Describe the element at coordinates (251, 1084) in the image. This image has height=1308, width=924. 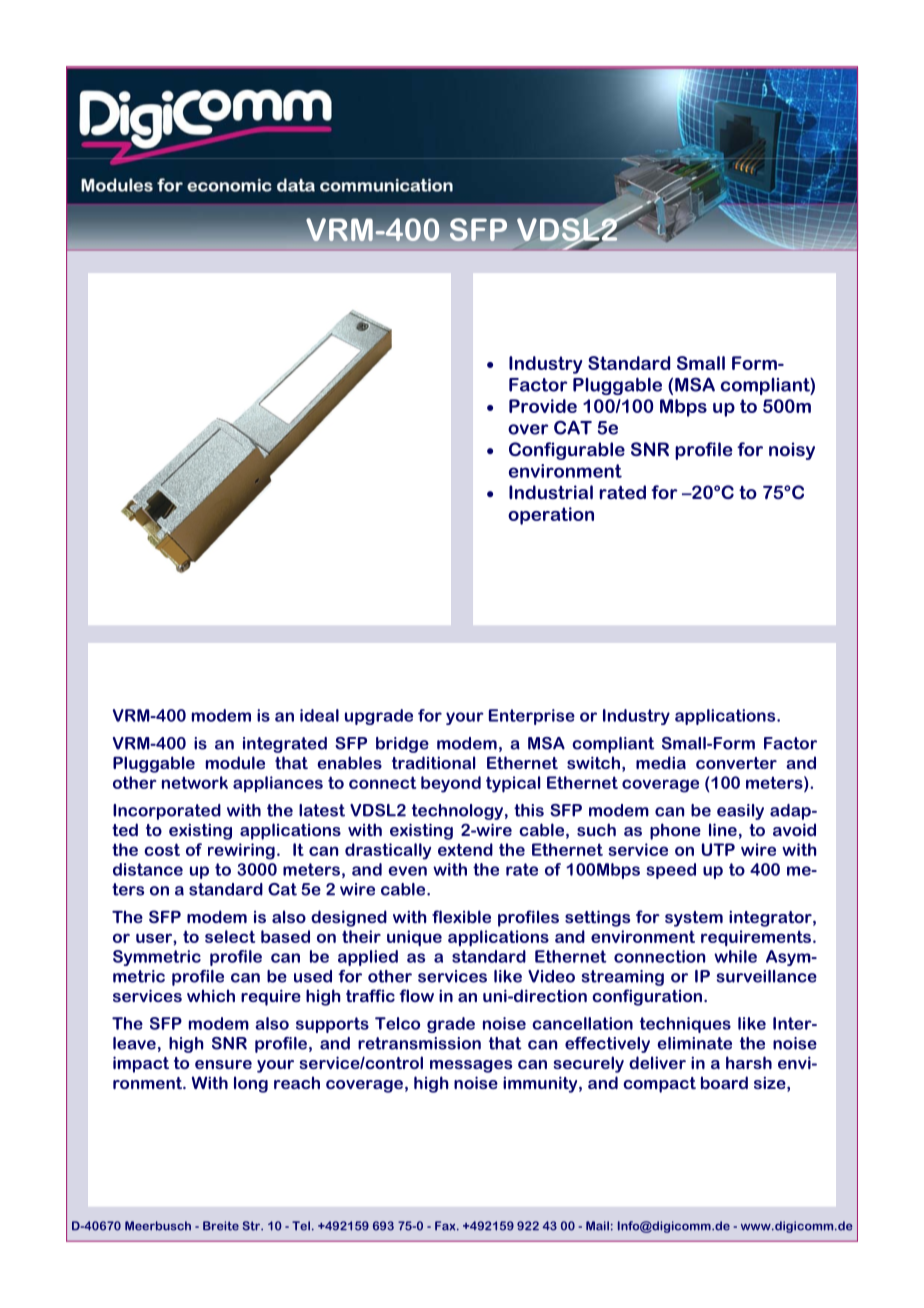
I see `long` at that location.
